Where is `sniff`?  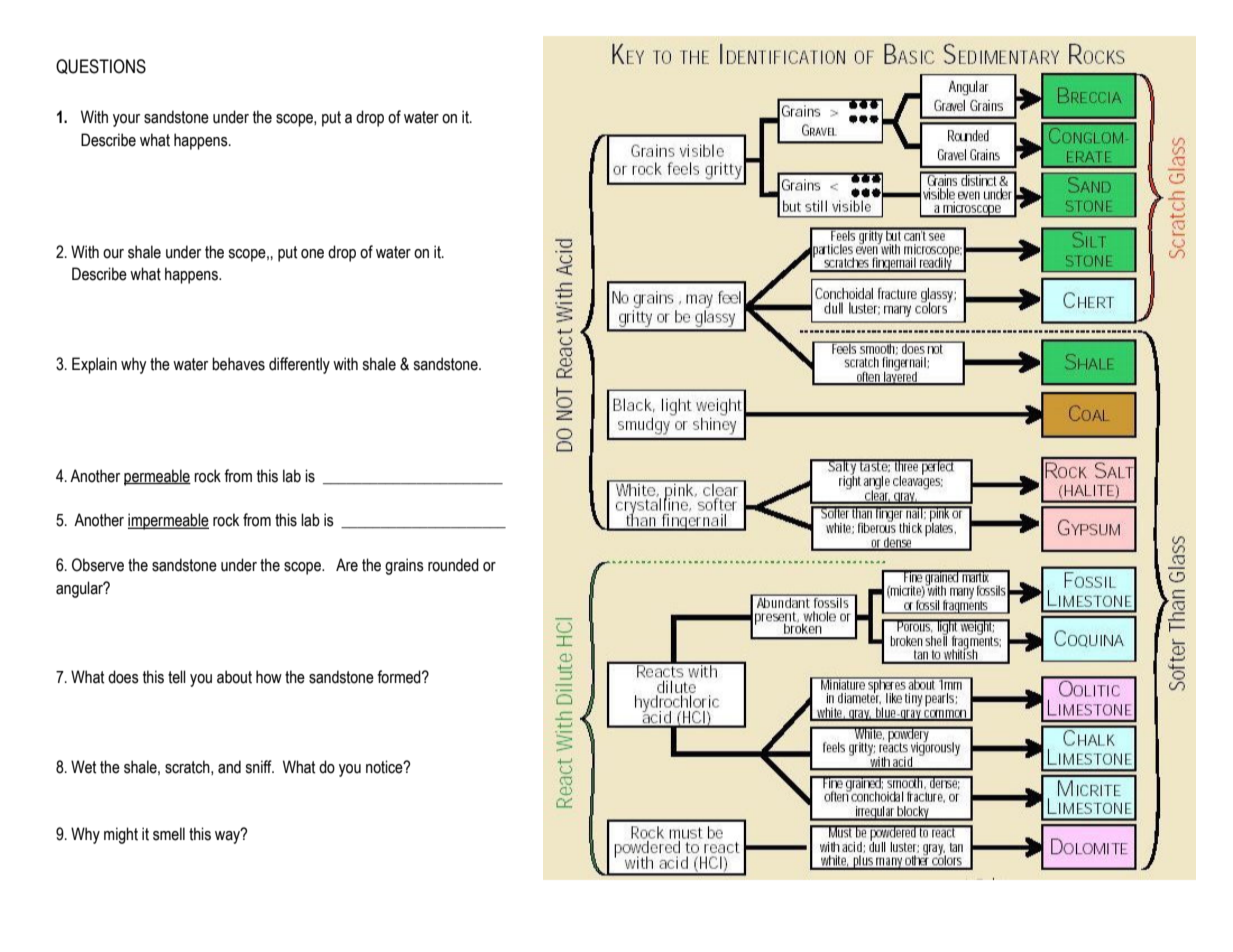
sniff is located at coordinates (259, 767).
